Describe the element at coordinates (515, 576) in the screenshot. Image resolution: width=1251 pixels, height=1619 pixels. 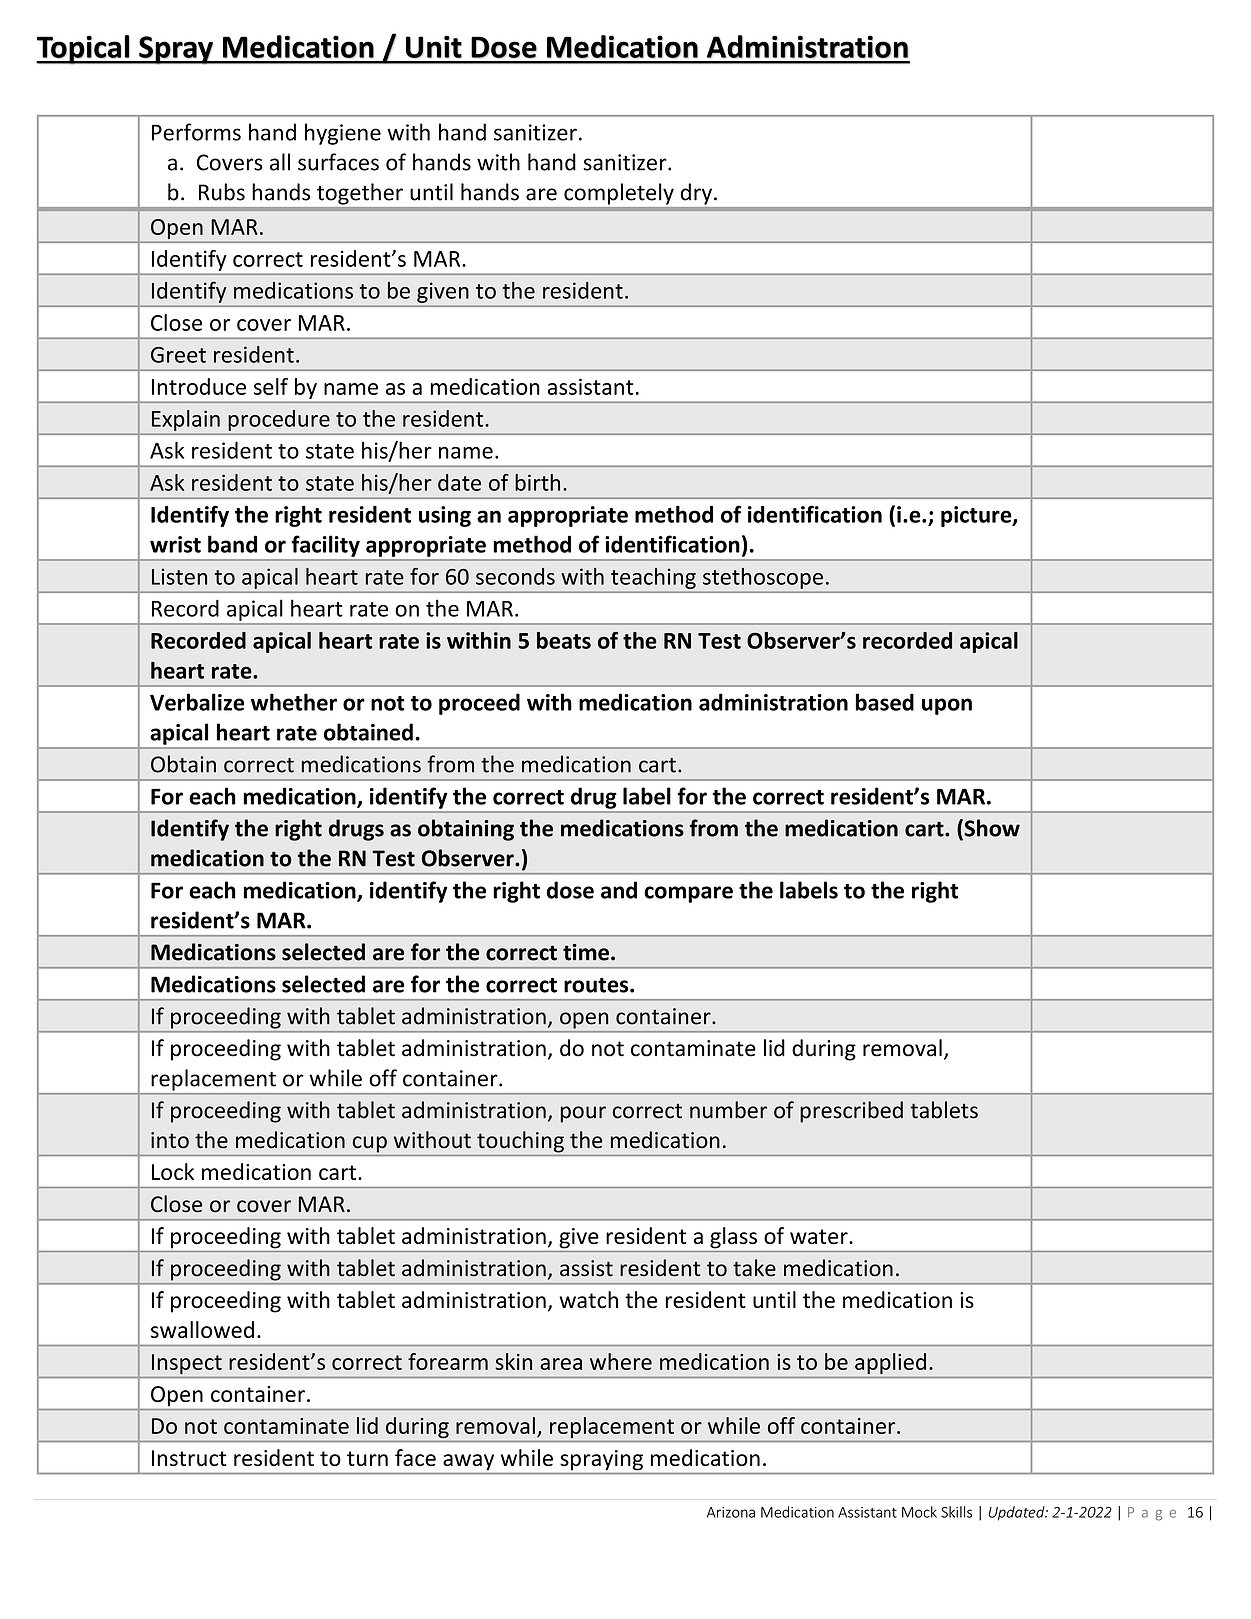
I see `seconds` at that location.
